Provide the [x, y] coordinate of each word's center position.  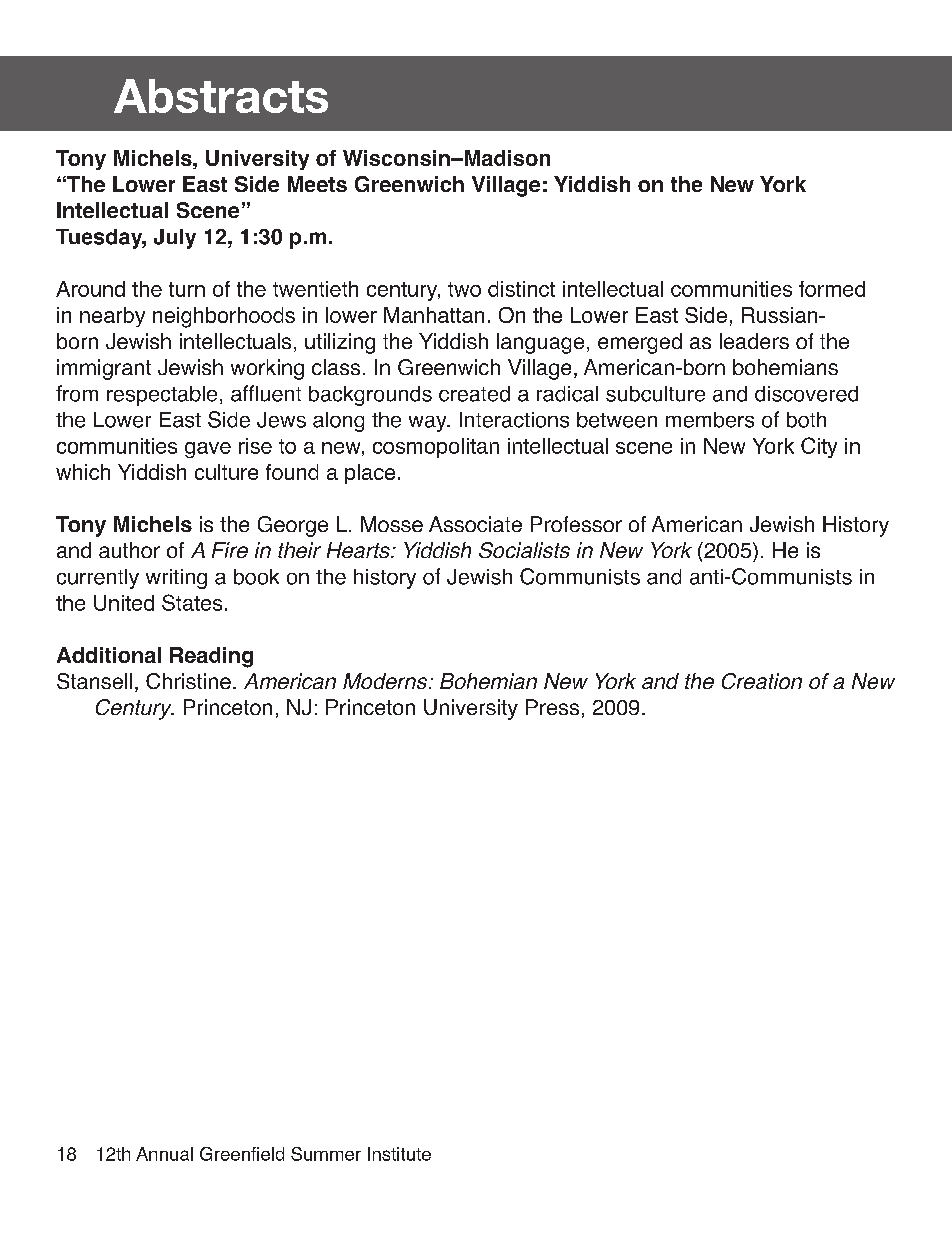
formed [832, 289]
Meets [317, 184]
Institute [399, 1154]
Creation [762, 681]
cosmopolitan [436, 448]
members [710, 420]
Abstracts [221, 96]
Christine [188, 681]
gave [208, 450]
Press [552, 707]
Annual [164, 1154]
